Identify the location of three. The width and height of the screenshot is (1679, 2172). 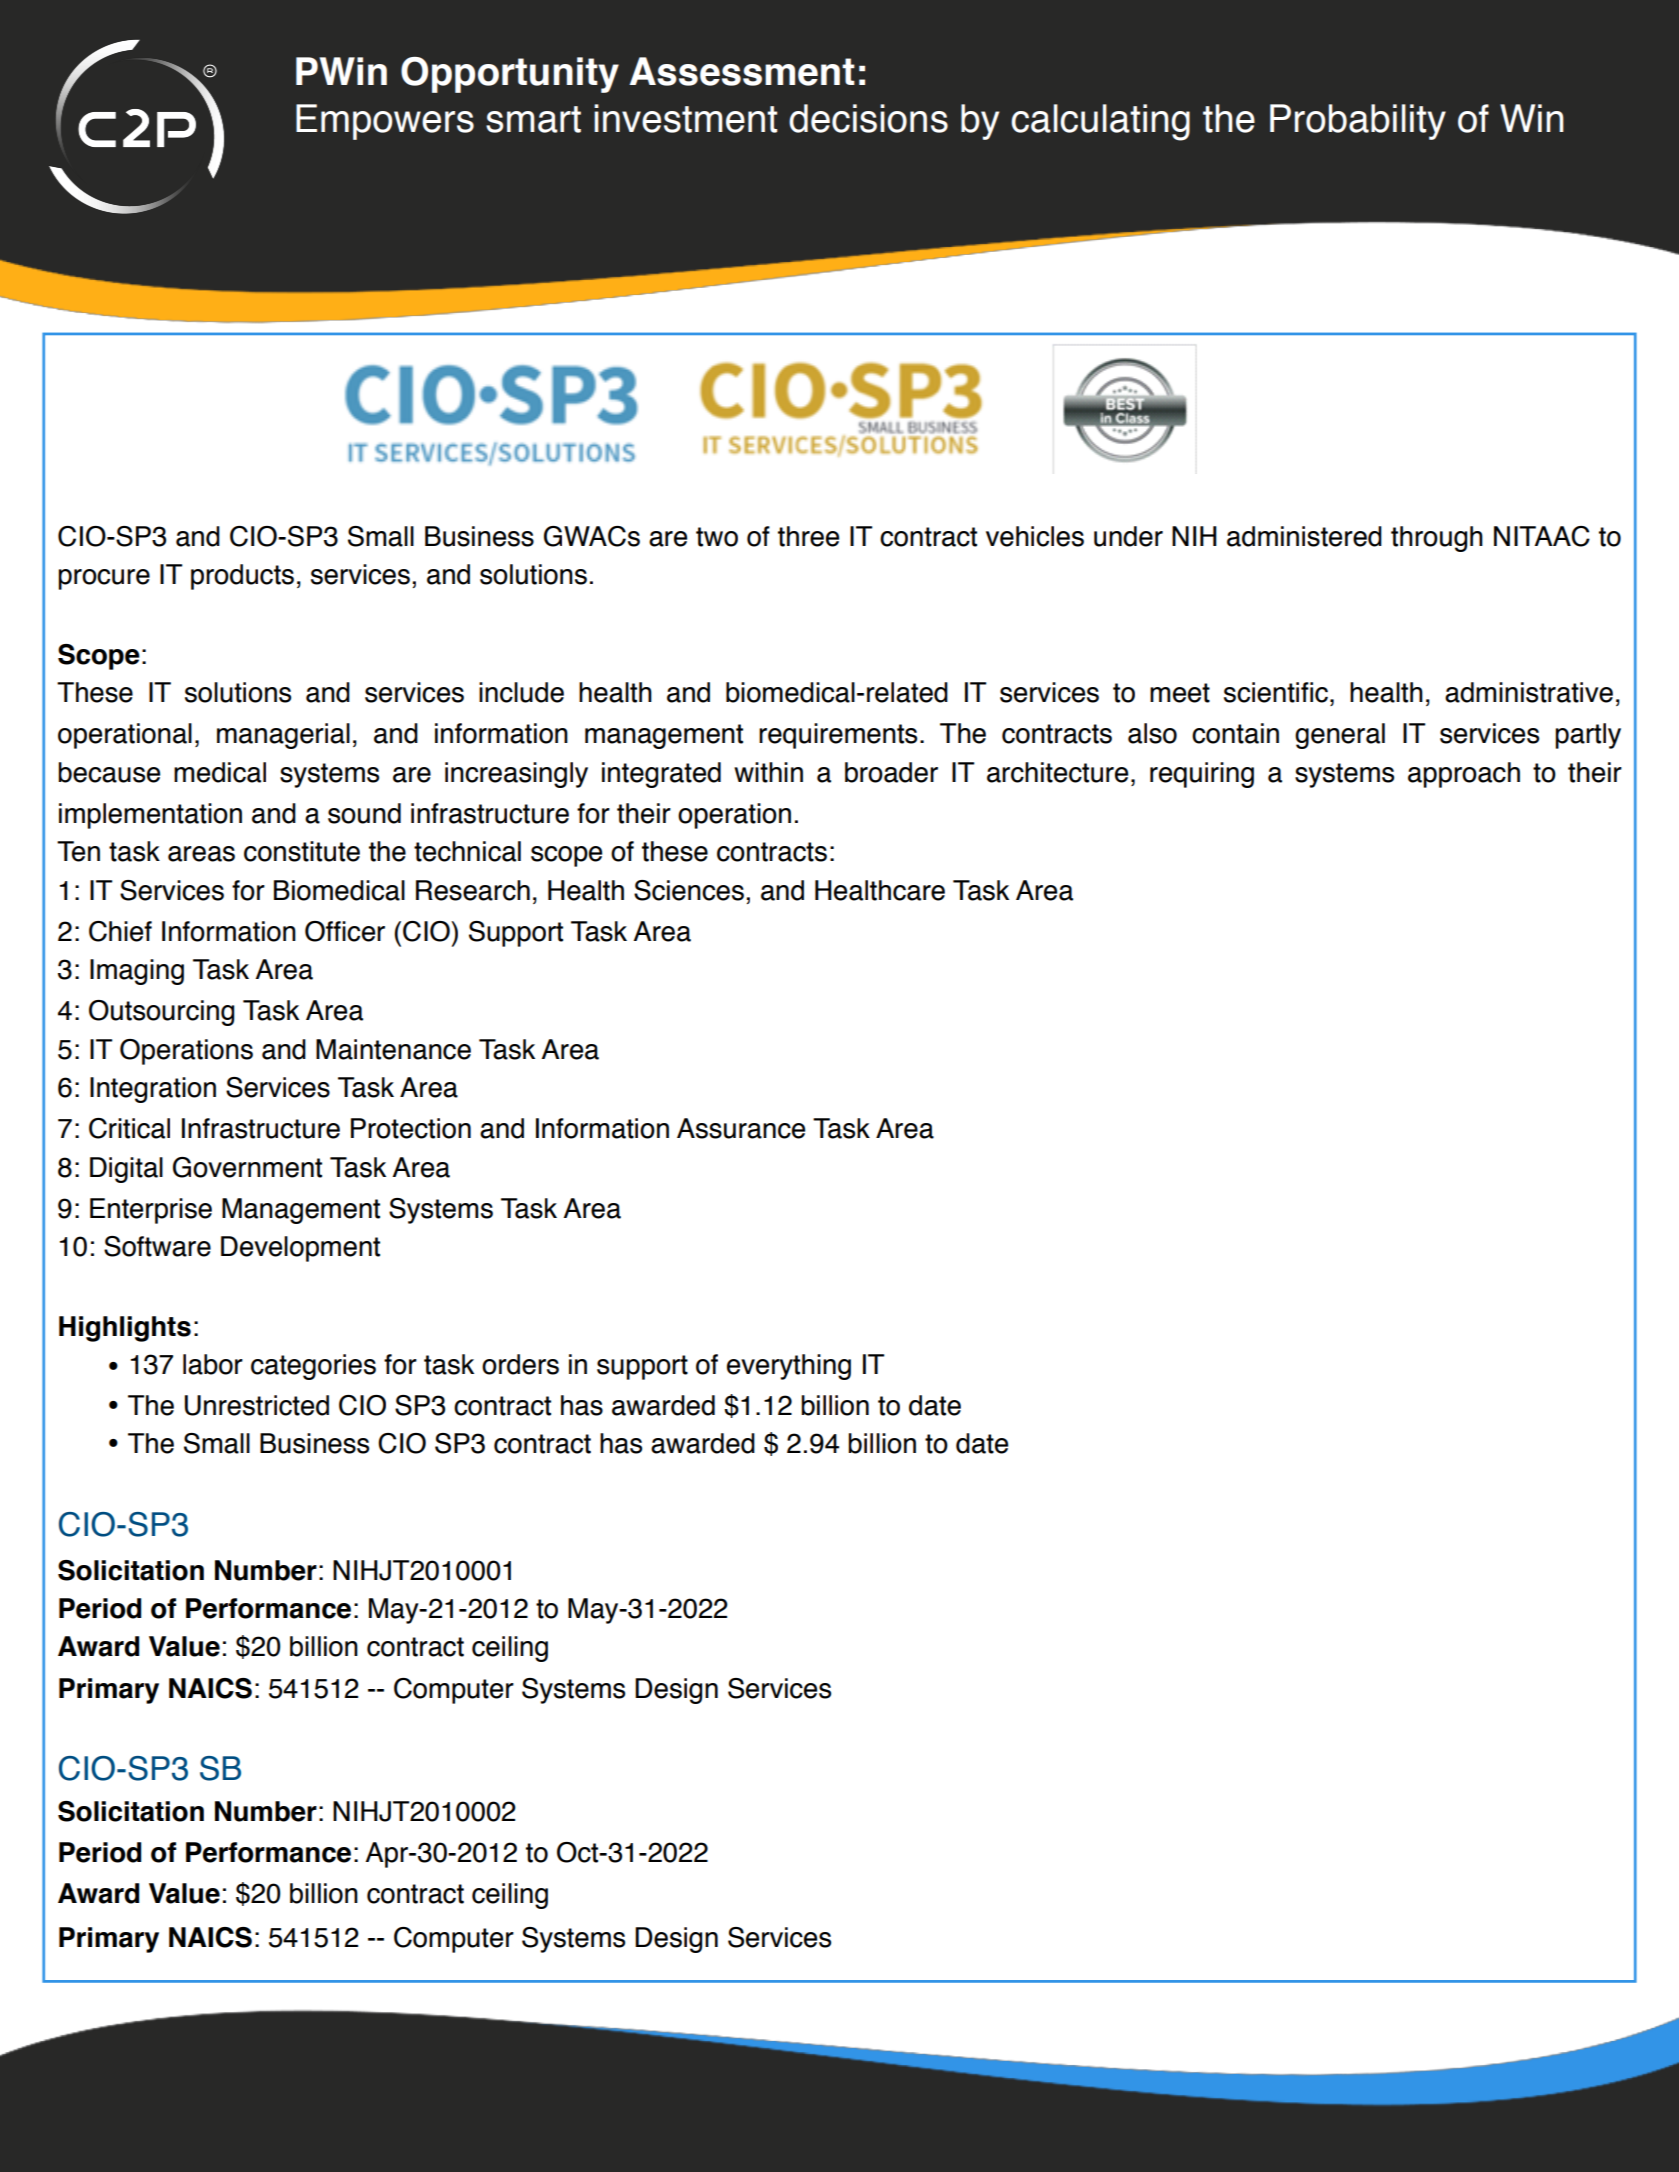
(808, 536).
